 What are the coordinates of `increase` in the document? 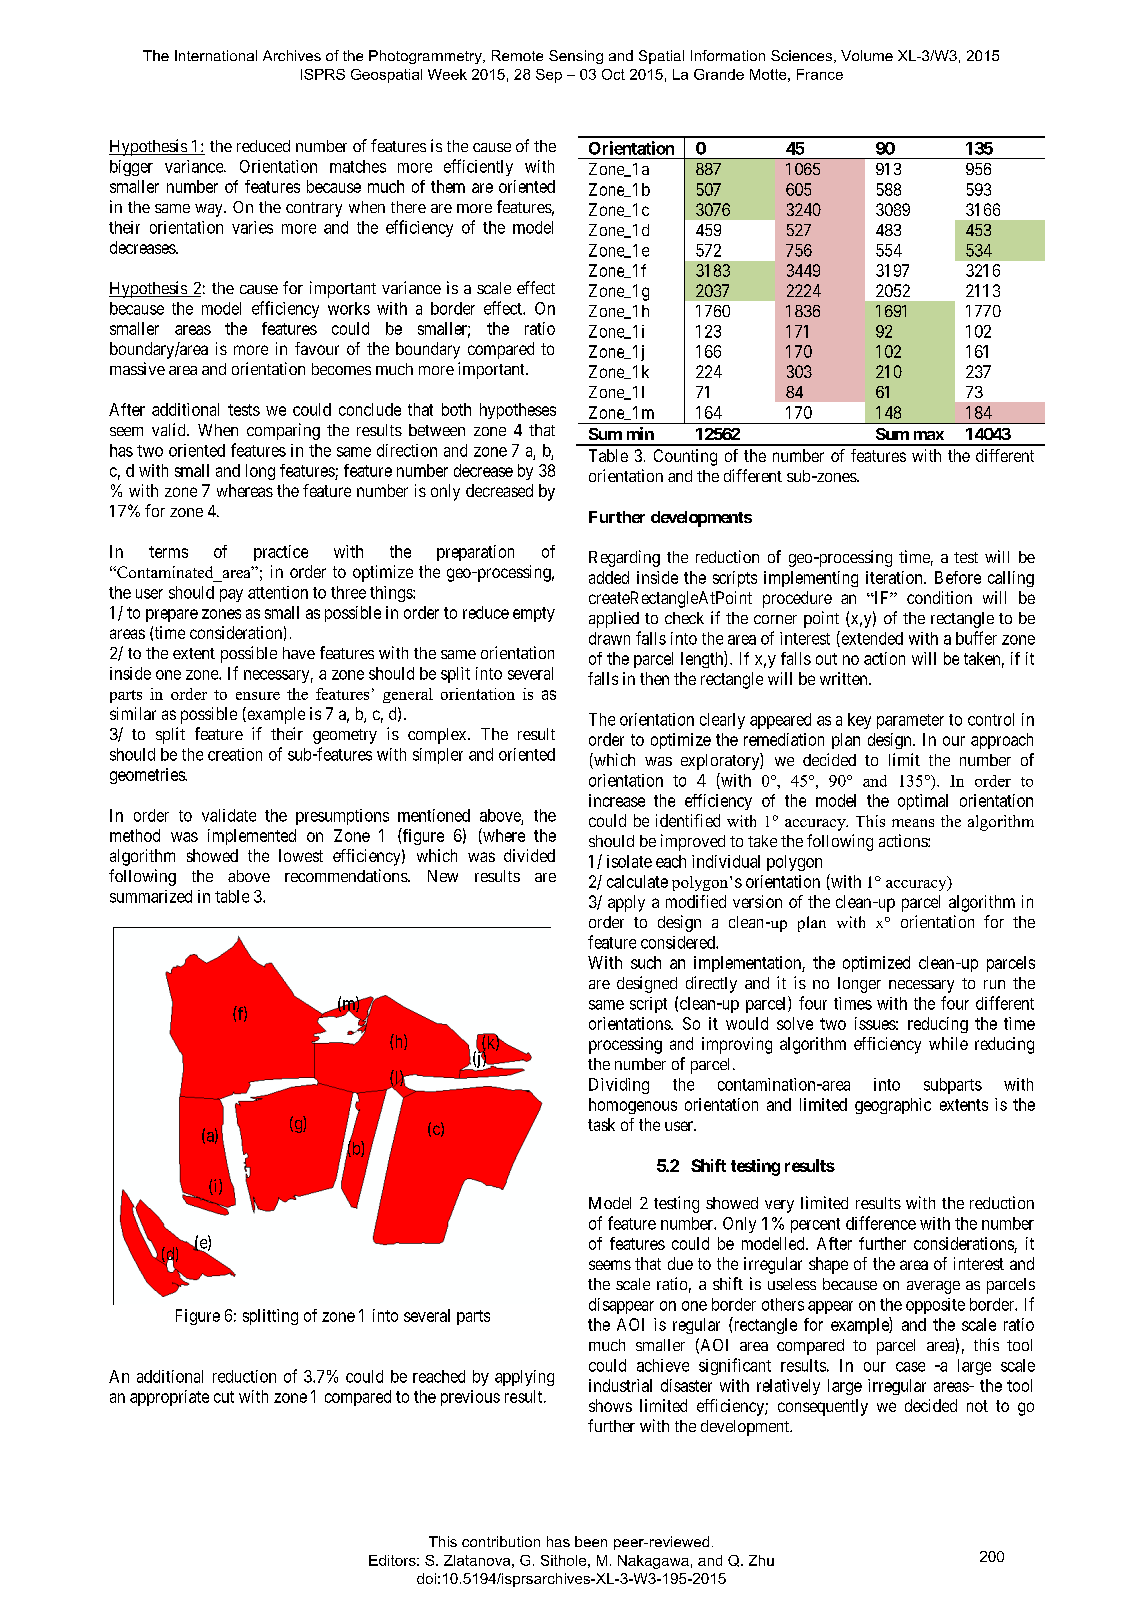 It's located at (617, 800).
